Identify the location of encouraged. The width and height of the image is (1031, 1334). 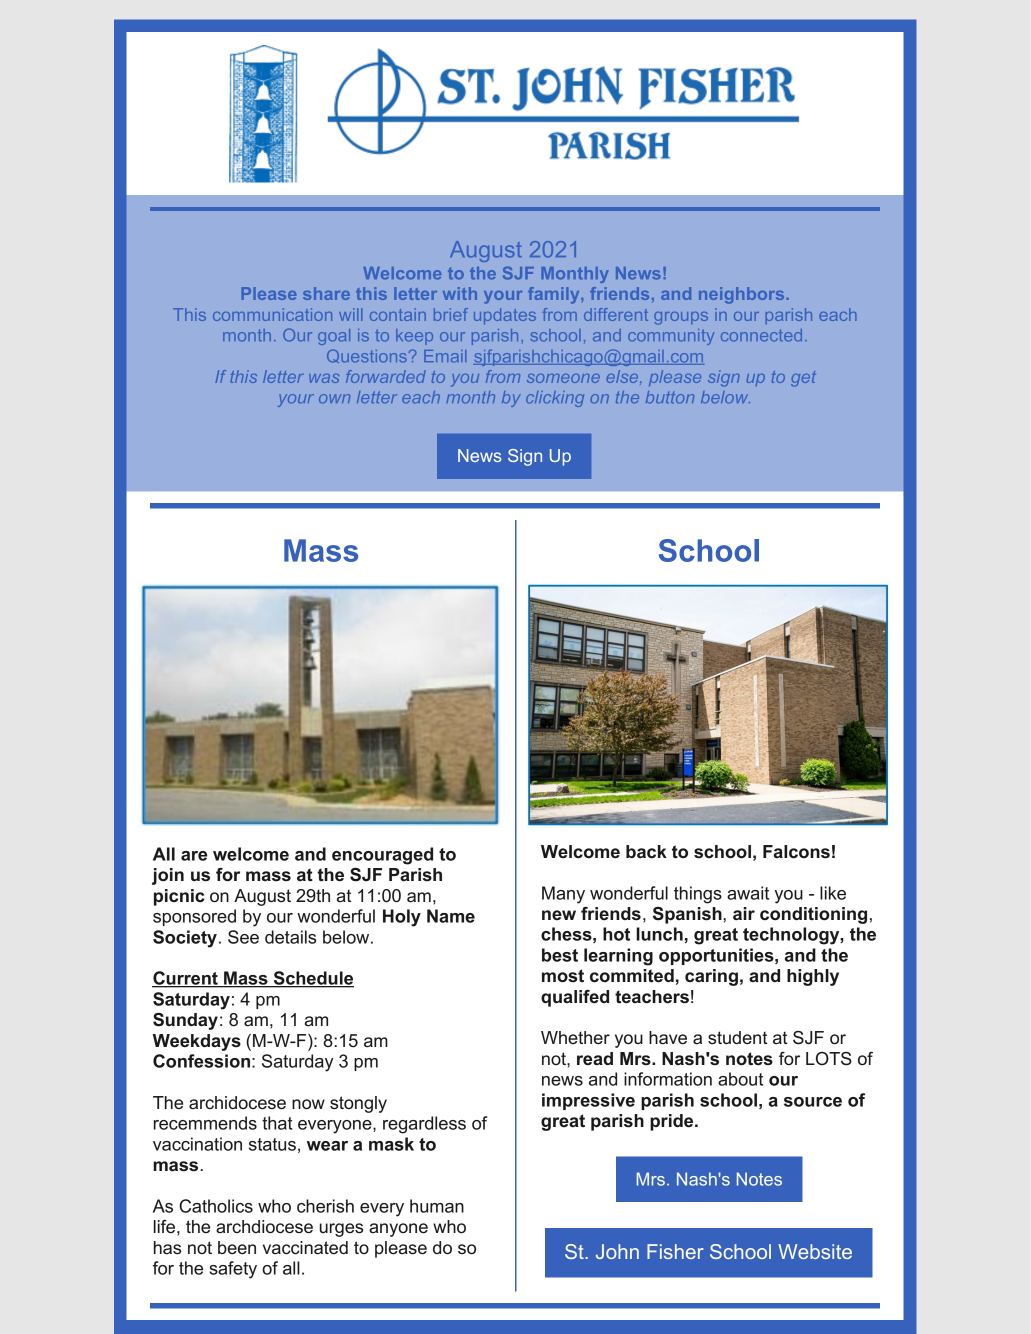
(382, 856).
